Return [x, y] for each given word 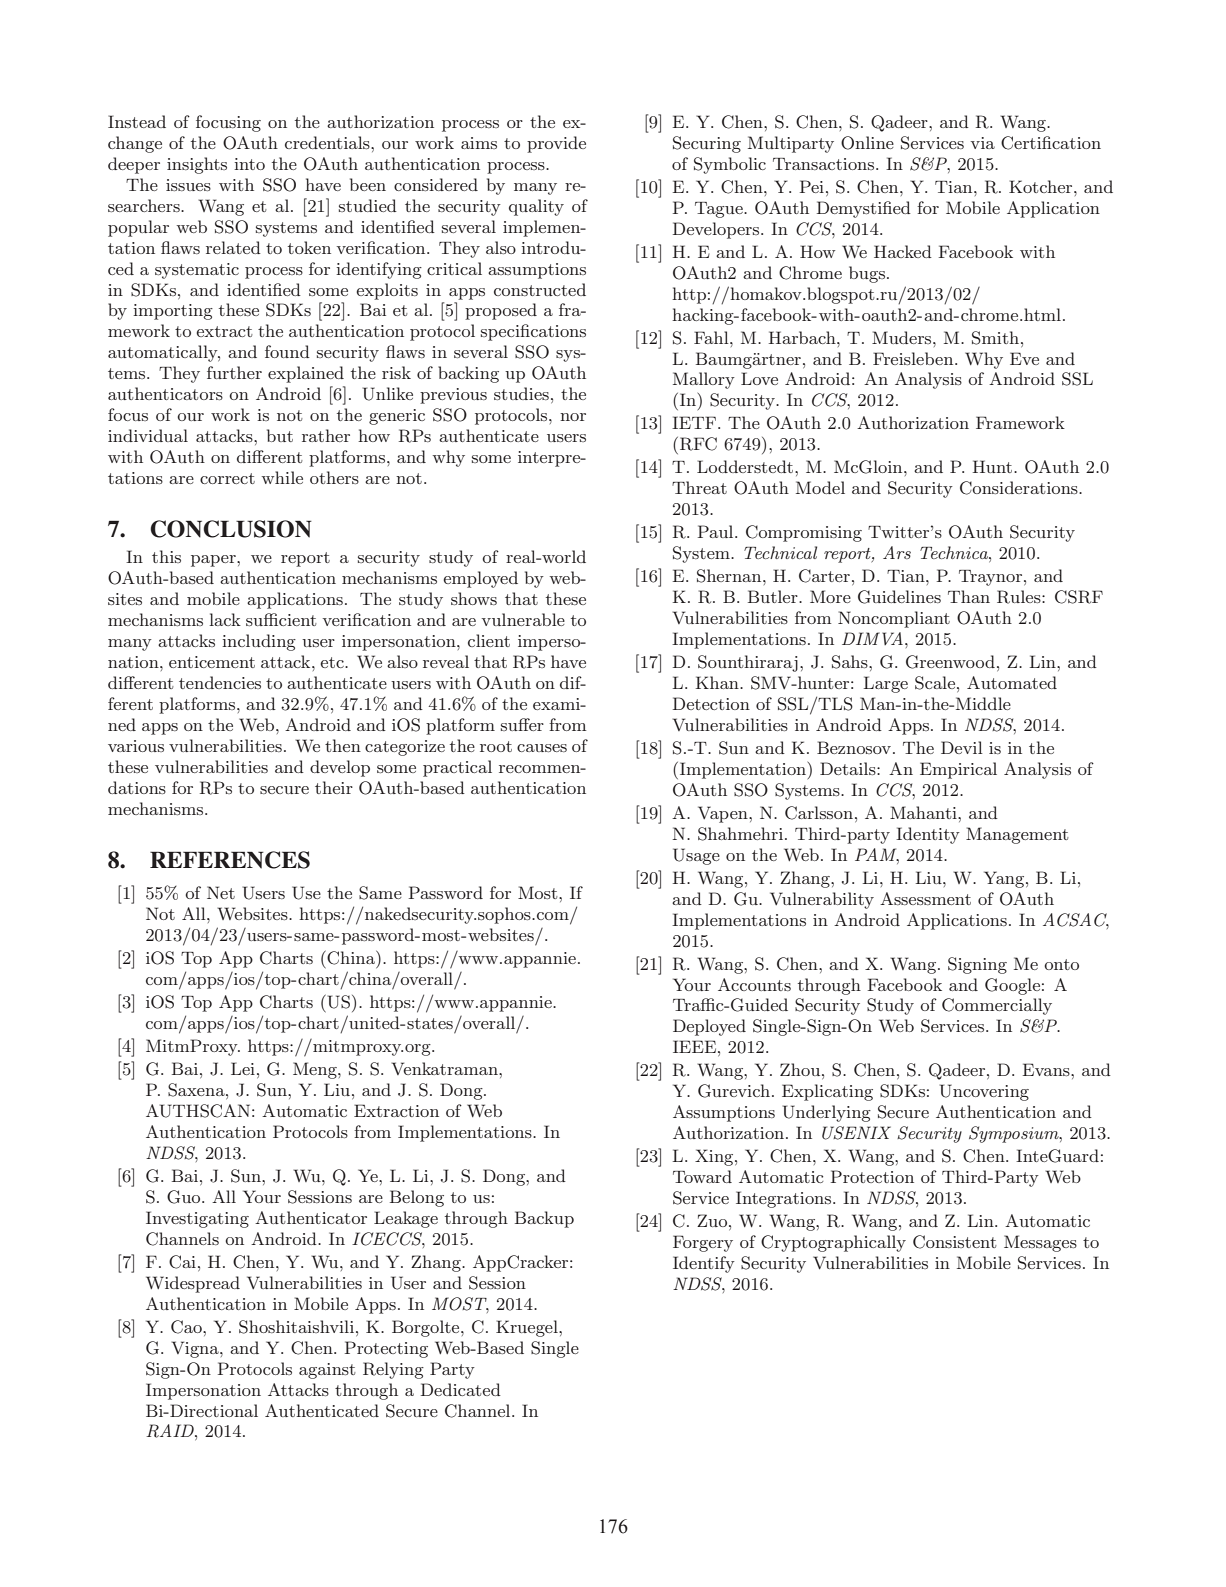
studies [521, 393]
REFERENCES [230, 860]
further [234, 372]
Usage [696, 856]
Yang [1005, 879]
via [983, 143]
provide [556, 144]
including [259, 642]
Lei [243, 1068]
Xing [715, 1157]
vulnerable [523, 619]
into [249, 164]
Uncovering [984, 1092]
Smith [997, 338]
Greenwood [950, 662]
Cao [187, 1327]
